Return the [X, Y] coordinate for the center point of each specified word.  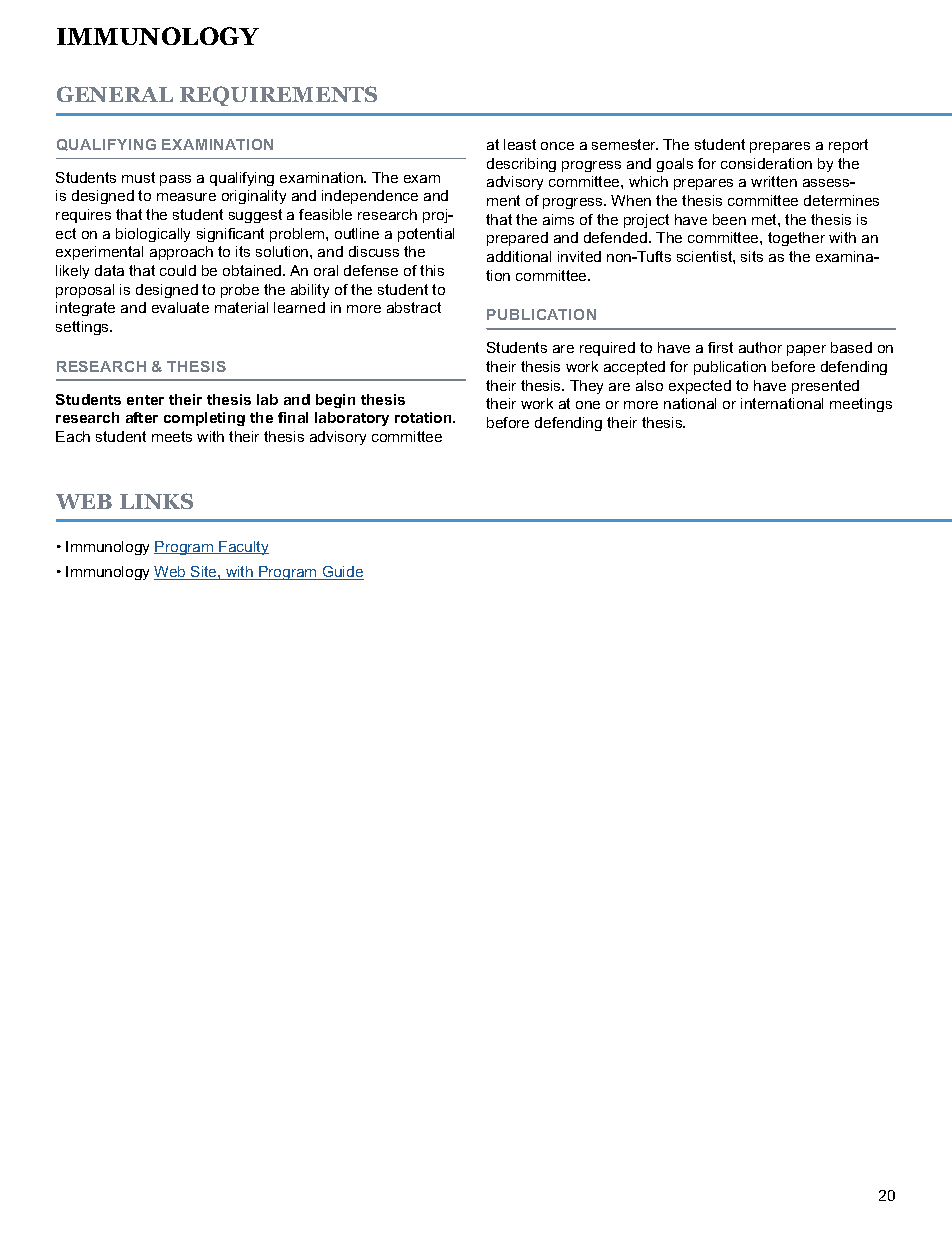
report [848, 146]
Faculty [243, 548]
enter [145, 400]
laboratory [352, 419]
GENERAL [115, 94]
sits [752, 256]
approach [181, 253]
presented [825, 387]
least [520, 144]
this [432, 270]
